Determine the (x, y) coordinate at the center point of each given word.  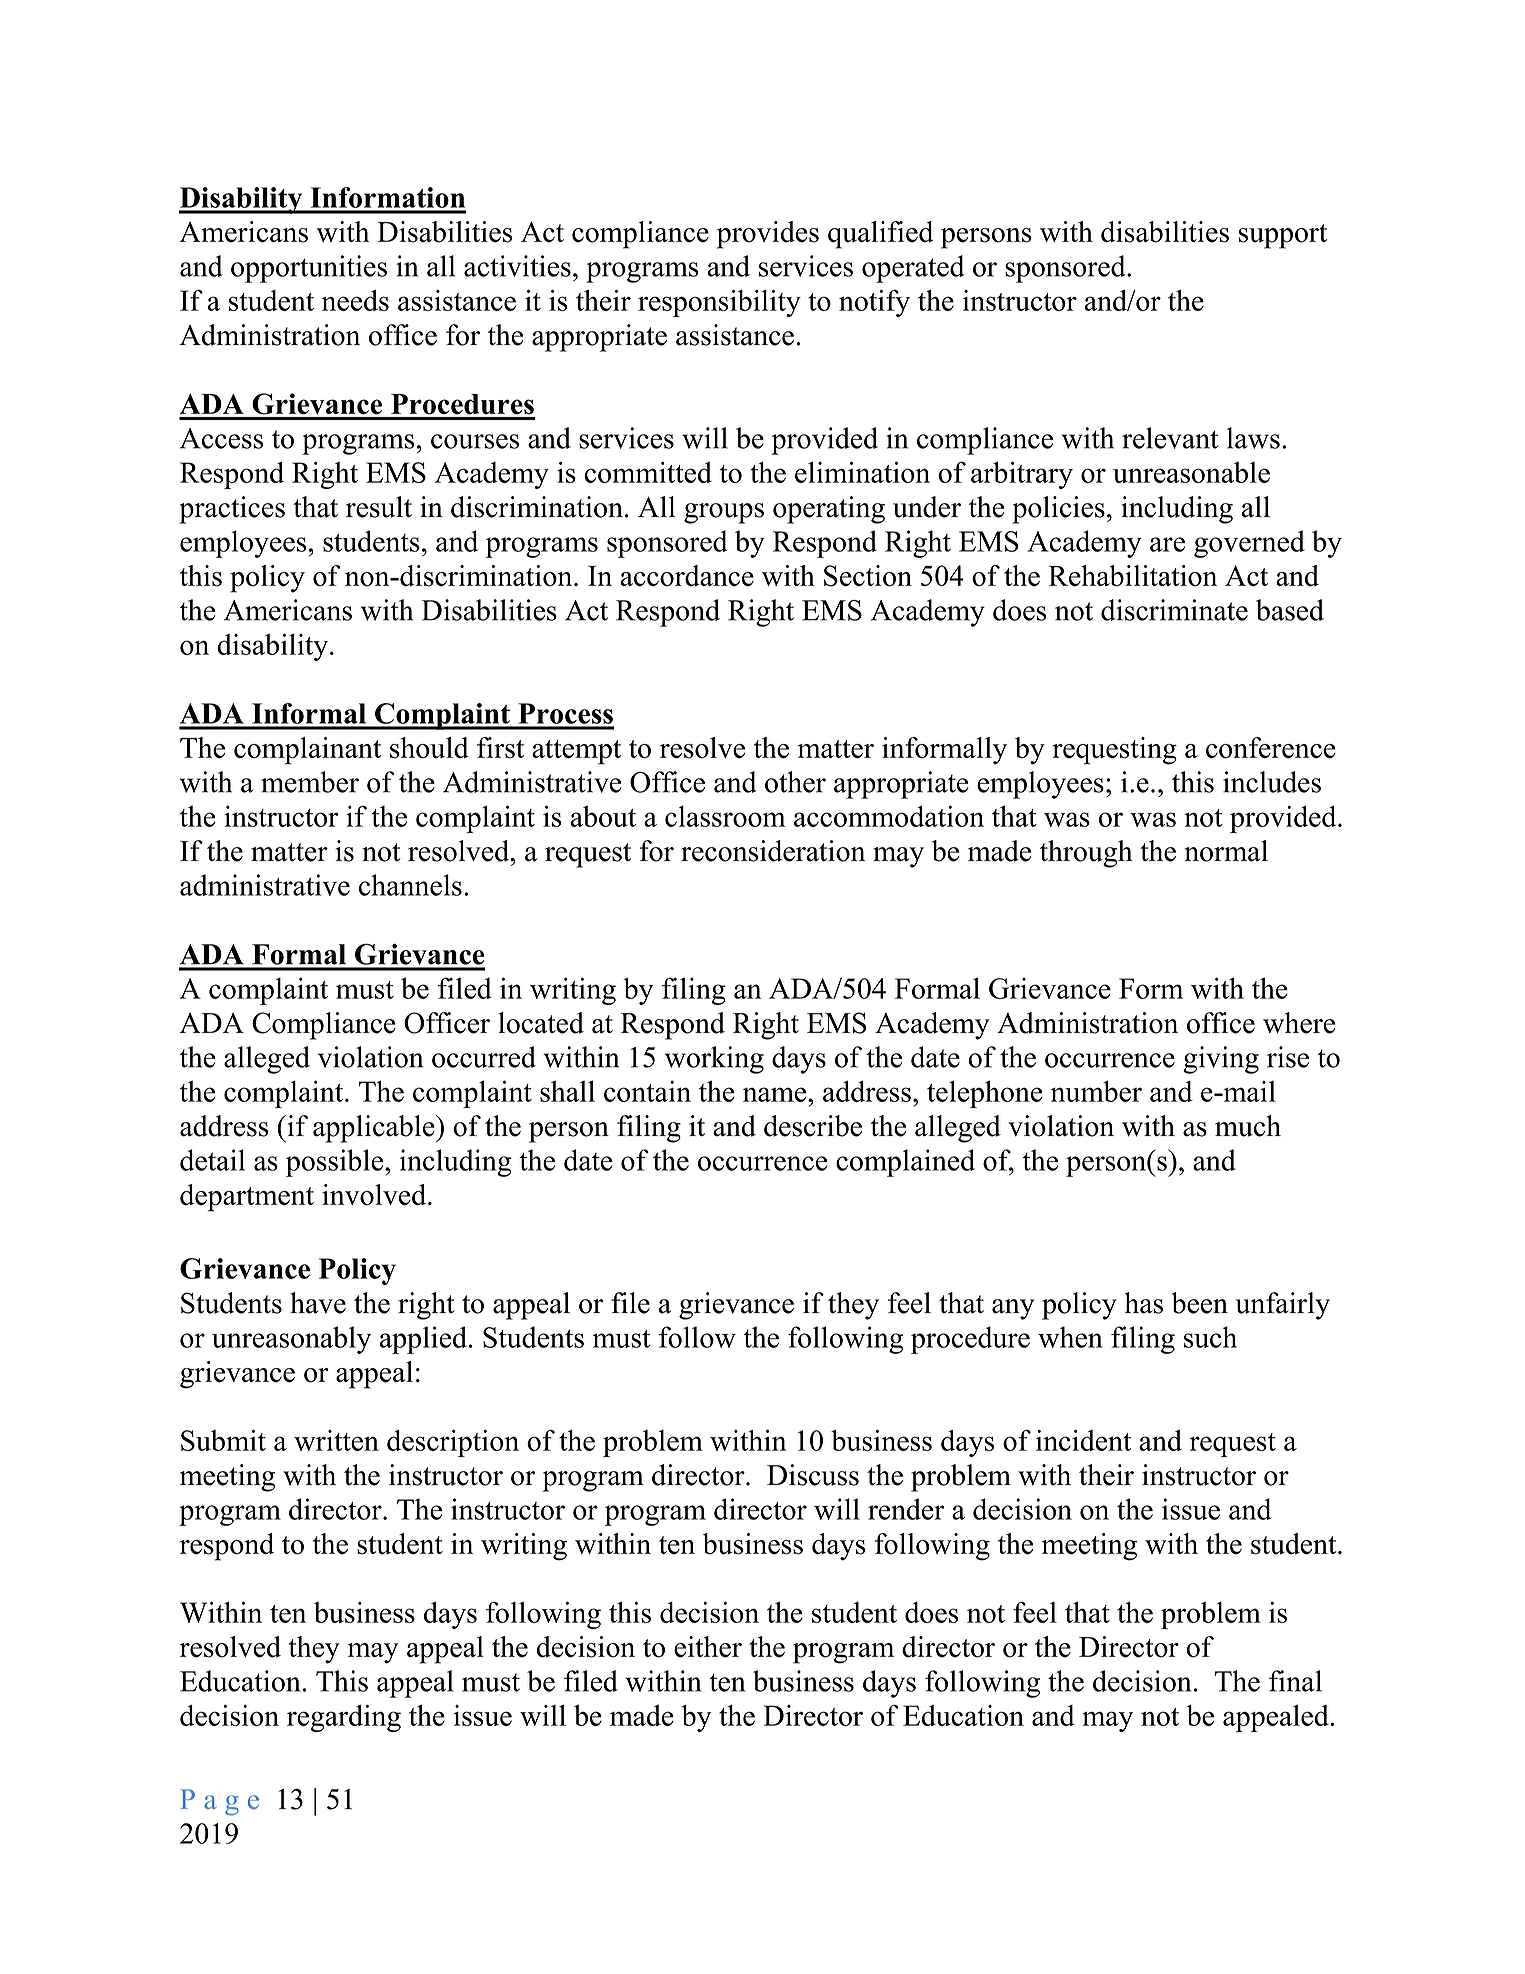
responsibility (719, 303)
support (1283, 236)
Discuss (813, 1475)
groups (724, 513)
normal (1226, 851)
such (1210, 1337)
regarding (344, 1718)
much (1248, 1126)
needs (355, 300)
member (310, 782)
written (336, 1440)
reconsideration (773, 851)
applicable (375, 1129)
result (379, 507)
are (1167, 544)
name (776, 1094)
